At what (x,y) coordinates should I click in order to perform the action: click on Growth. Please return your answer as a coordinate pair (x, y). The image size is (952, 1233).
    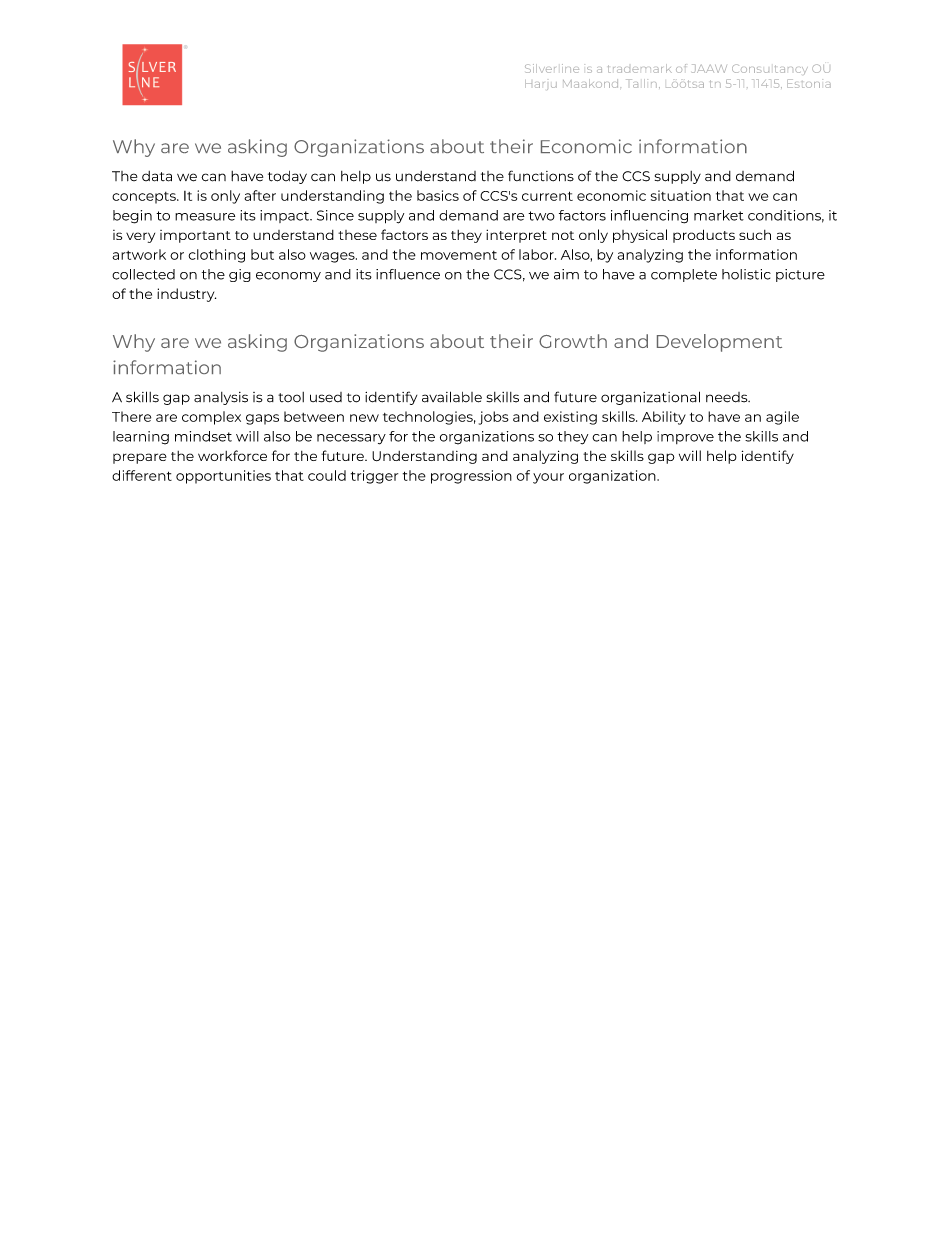
    Looking at the image, I should click on (573, 341).
